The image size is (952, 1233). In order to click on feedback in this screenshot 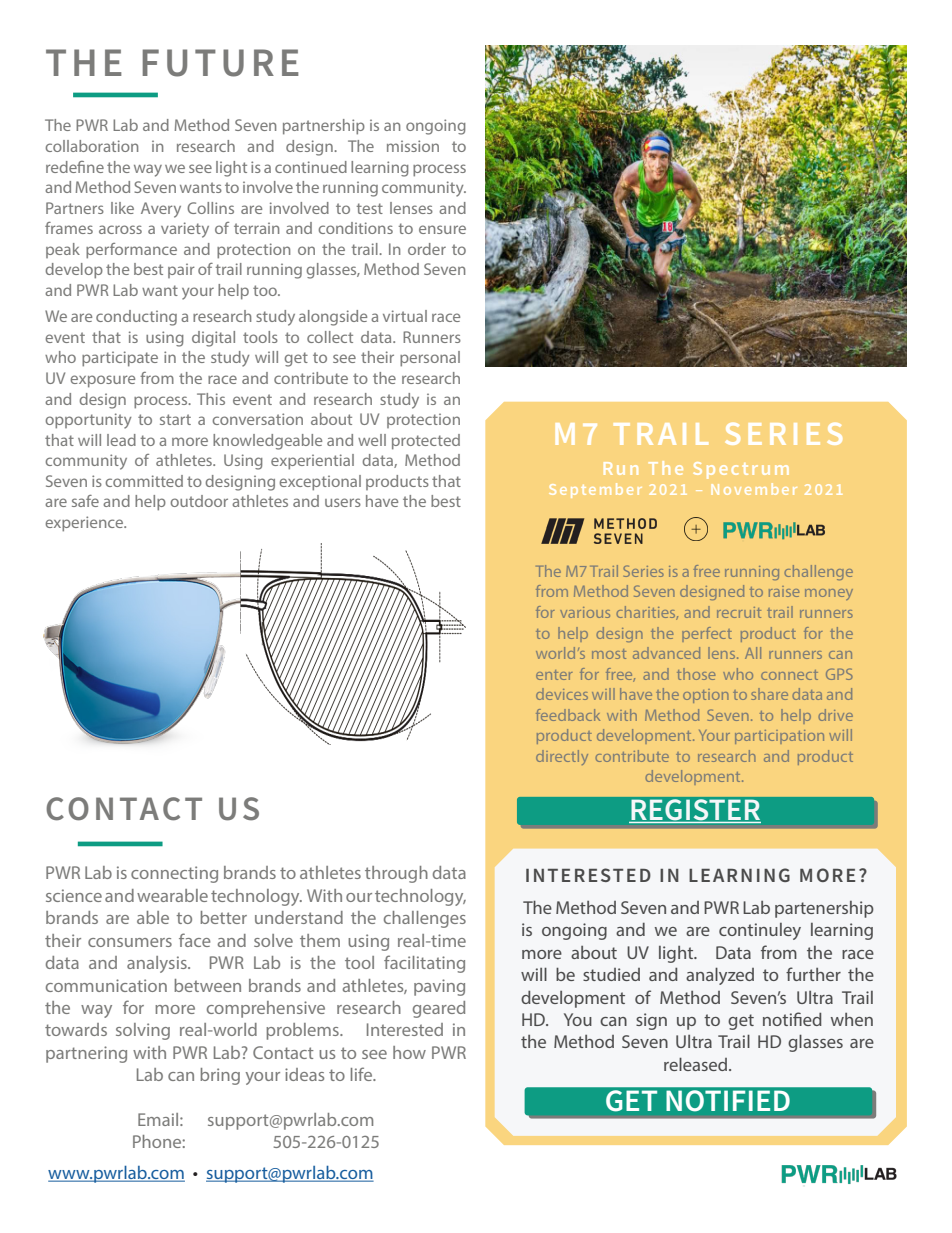, I will do `click(568, 715)`.
